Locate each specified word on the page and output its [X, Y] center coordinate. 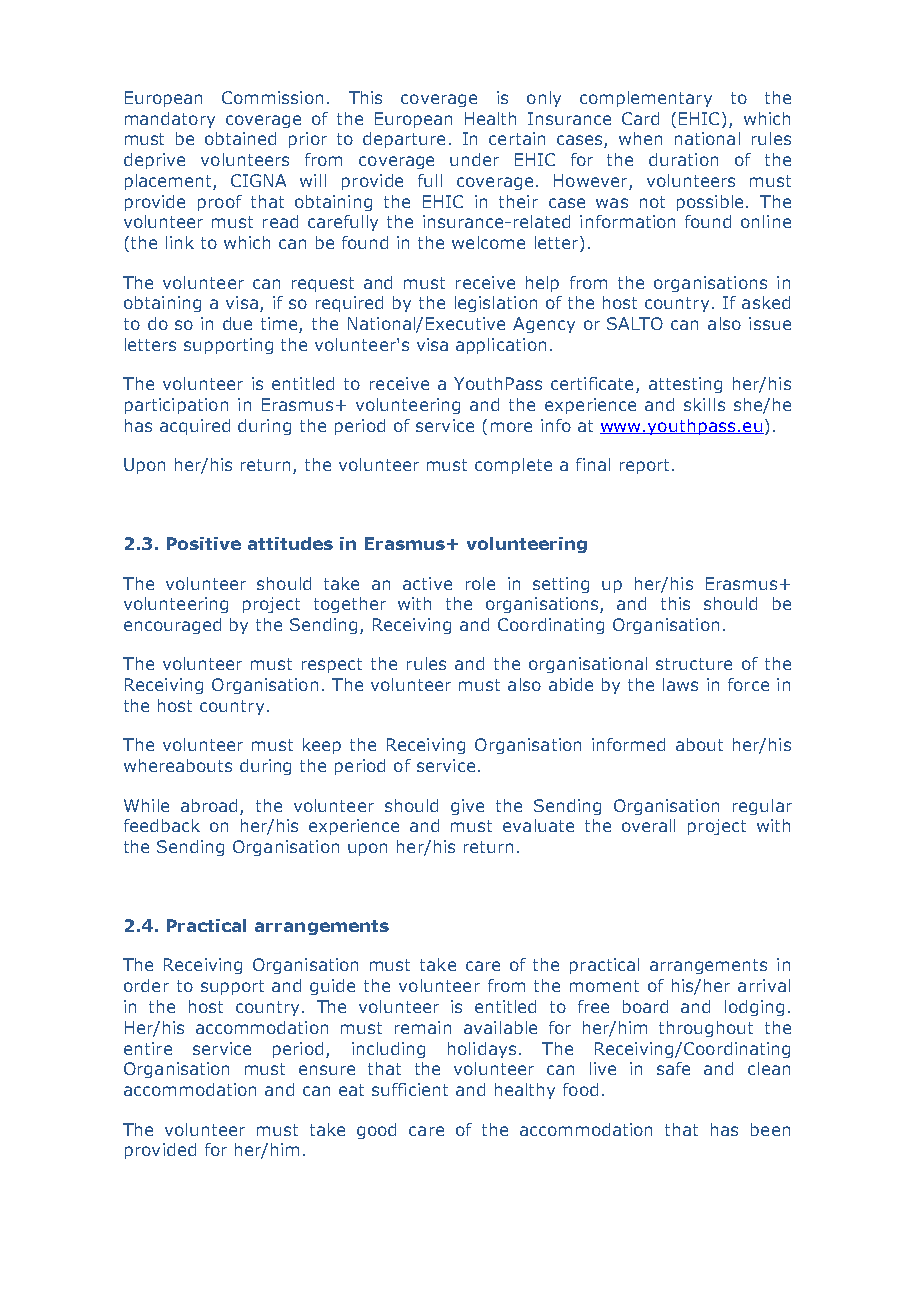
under [474, 159]
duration [683, 159]
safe [673, 1068]
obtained [240, 138]
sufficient [410, 1089]
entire [148, 1048]
